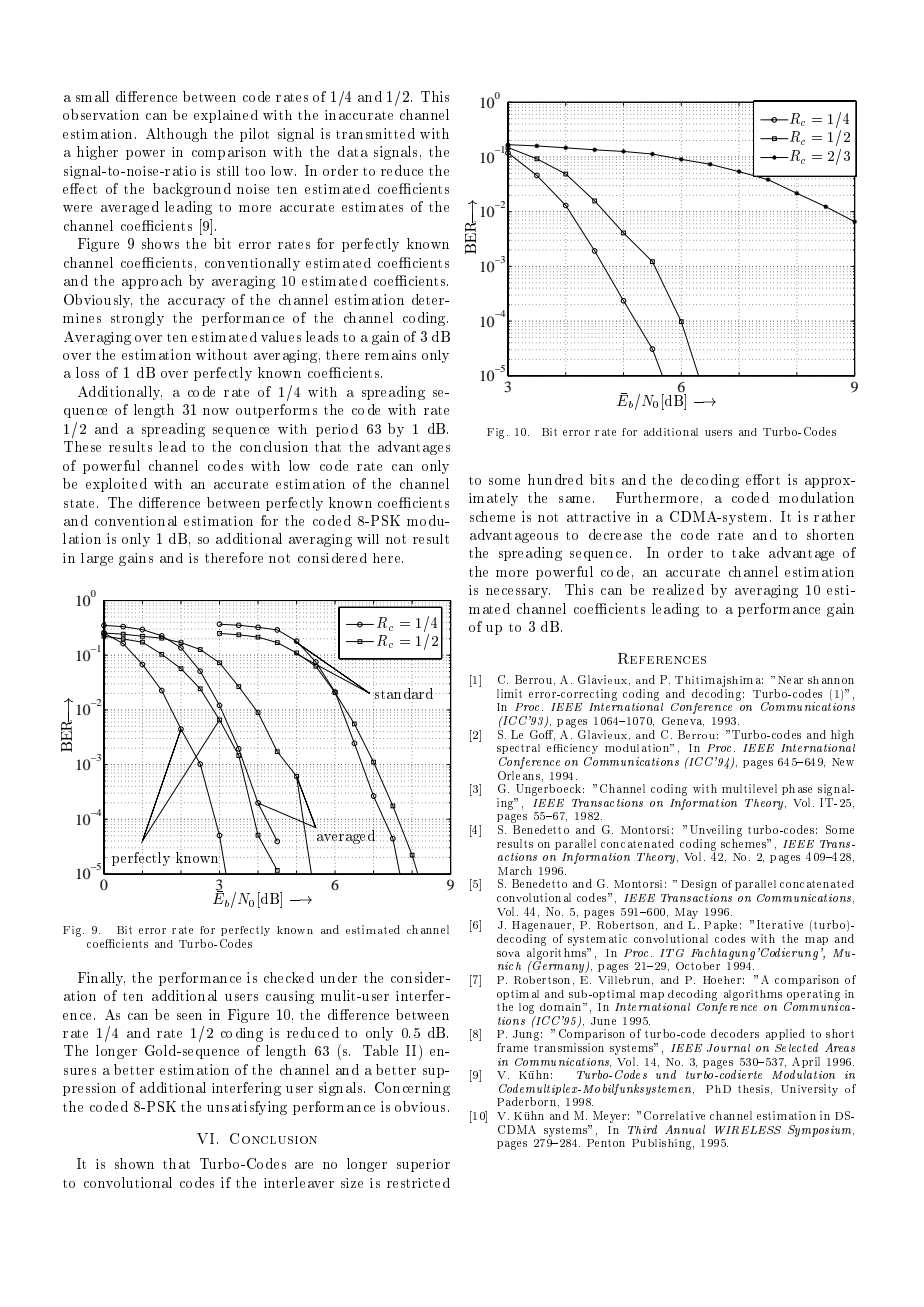 This screenshot has width=924, height=1307. What do you see at coordinates (353, 151) in the screenshot?
I see `data` at bounding box center [353, 151].
